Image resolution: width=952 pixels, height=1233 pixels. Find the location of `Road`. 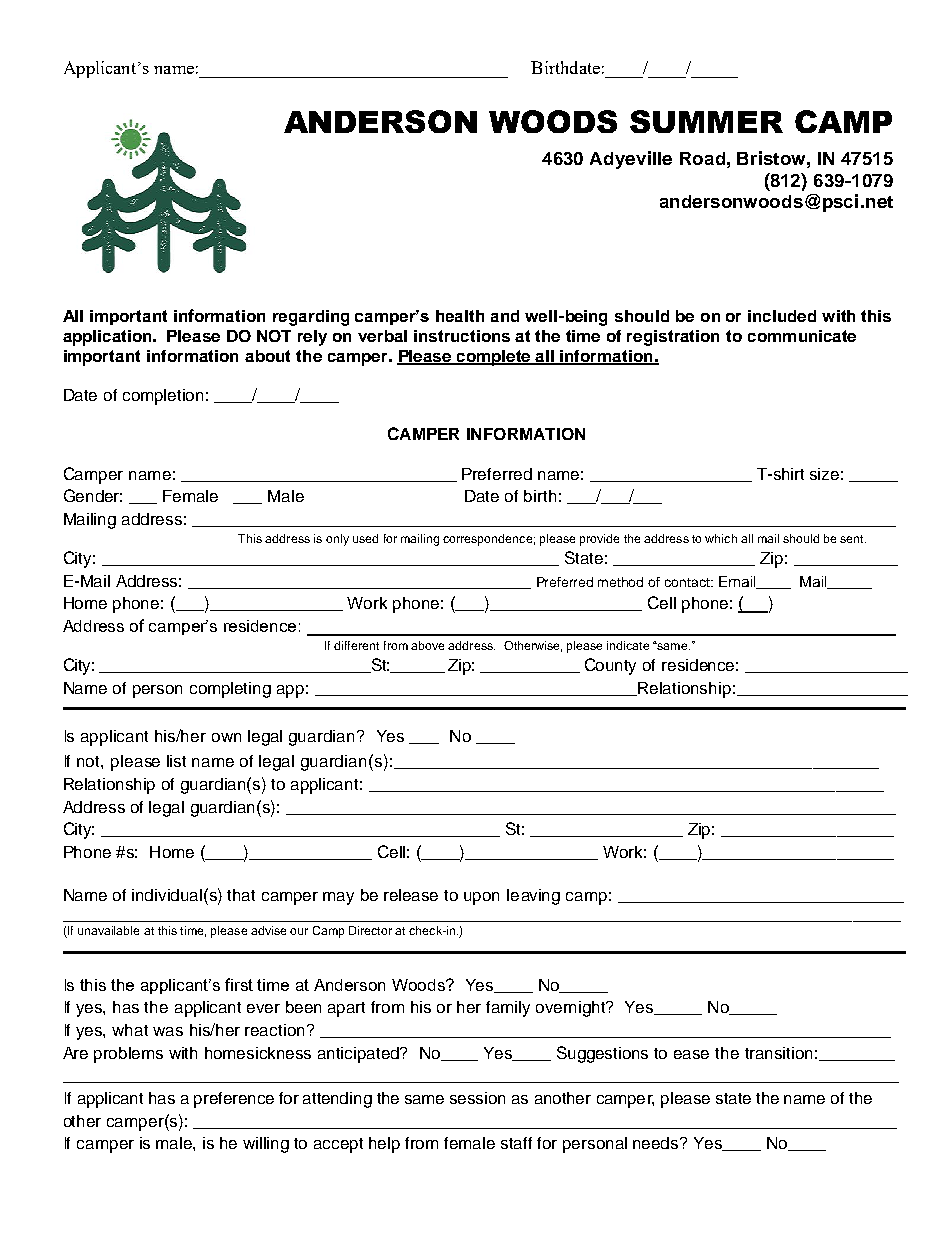

Road is located at coordinates (702, 158).
